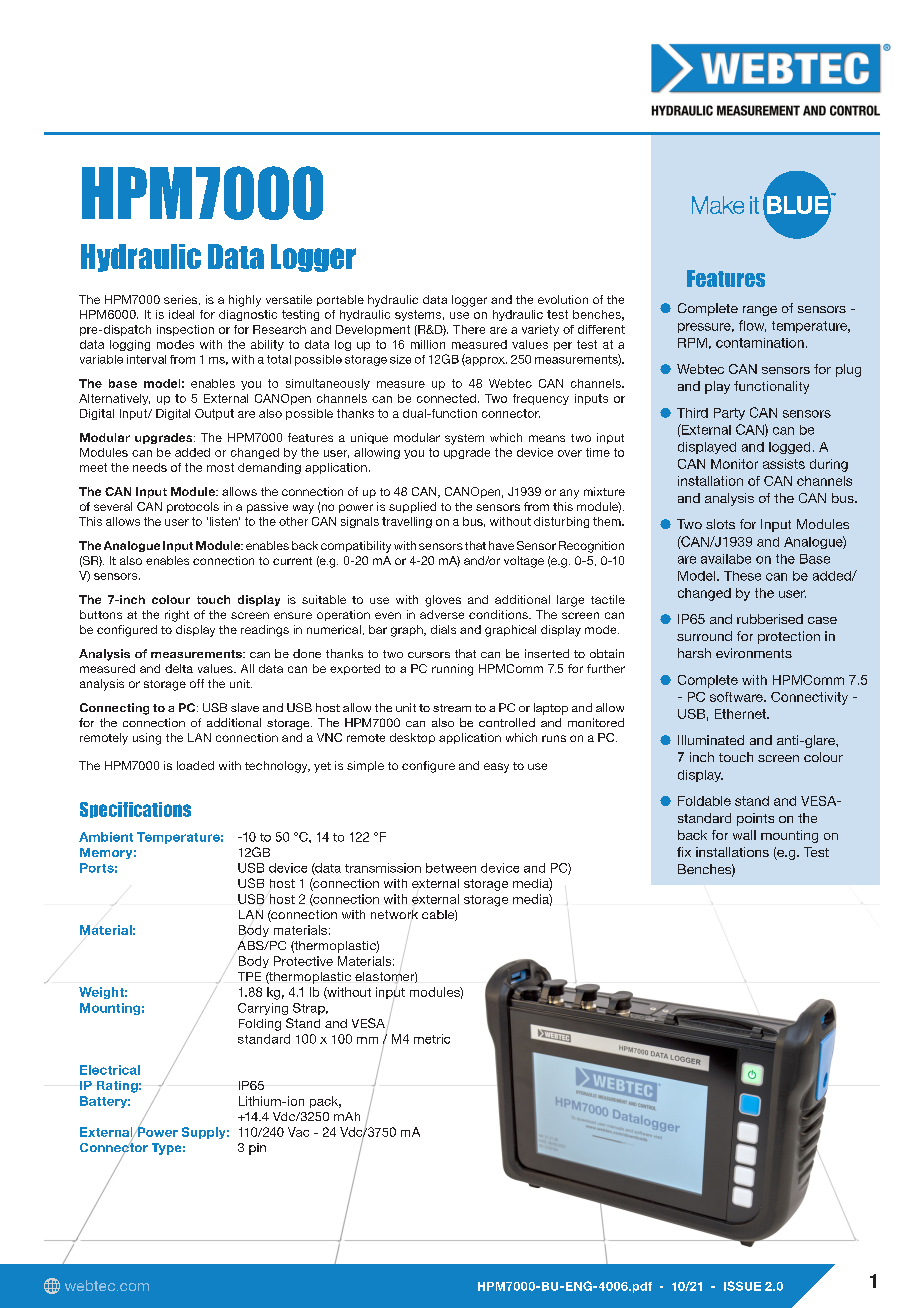 The image size is (924, 1308). I want to click on flow, so click(752, 326).
